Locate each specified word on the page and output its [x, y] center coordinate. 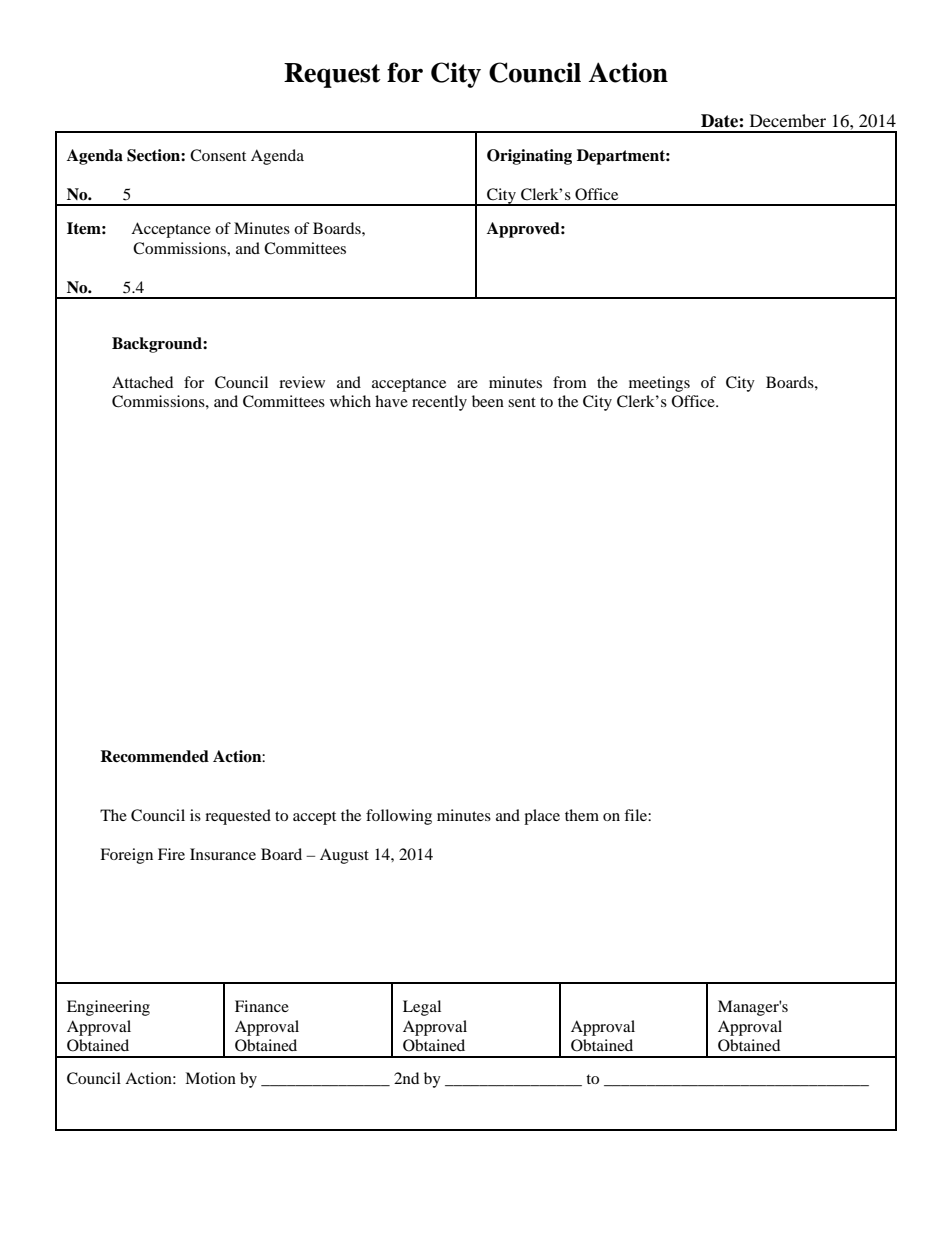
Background [158, 345]
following [399, 817]
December [788, 120]
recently [439, 403]
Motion [210, 1078]
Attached [142, 382]
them [582, 815]
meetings [659, 384]
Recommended [154, 756]
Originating [529, 157]
